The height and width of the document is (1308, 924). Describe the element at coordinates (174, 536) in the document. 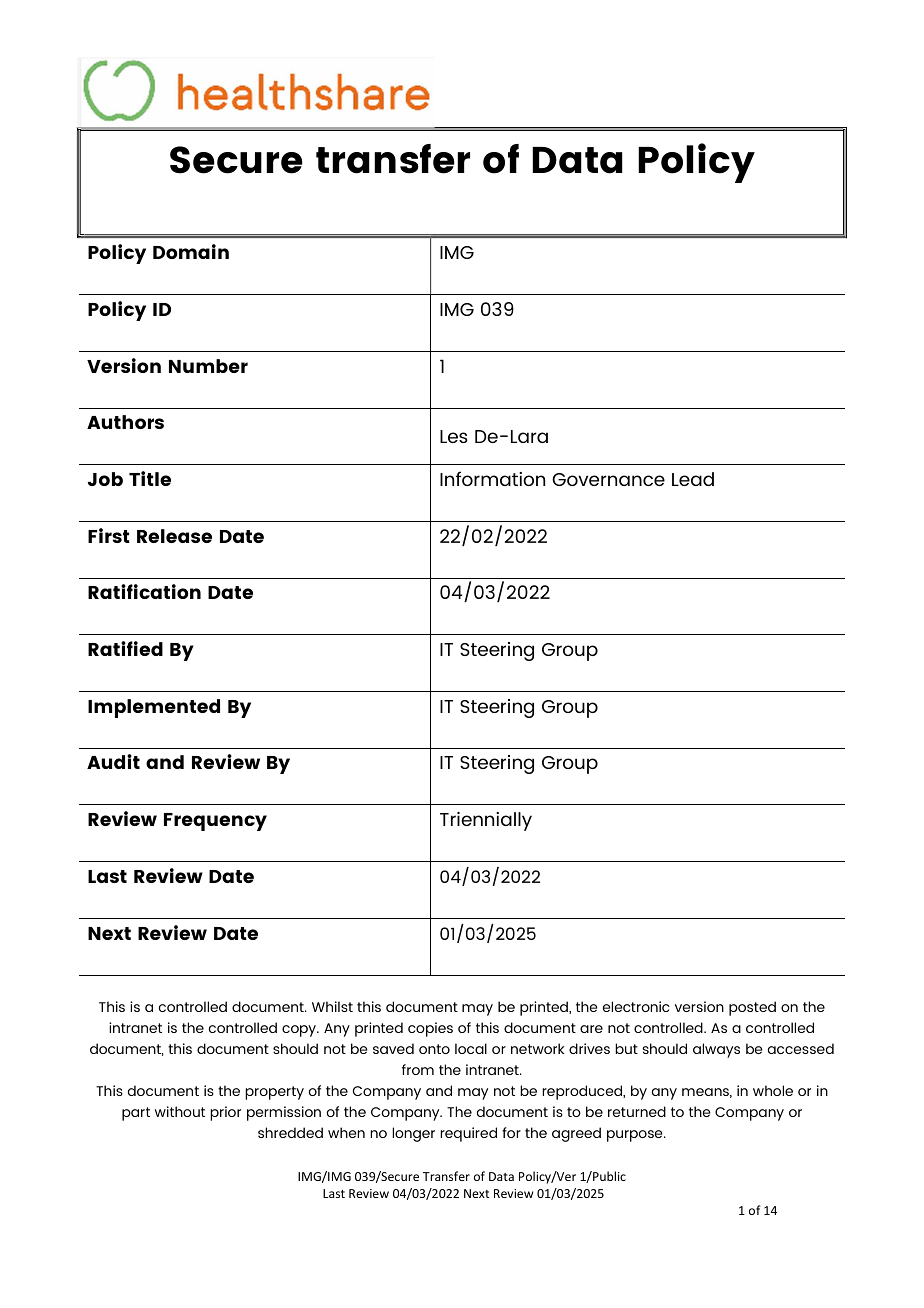

I see `Release` at that location.
